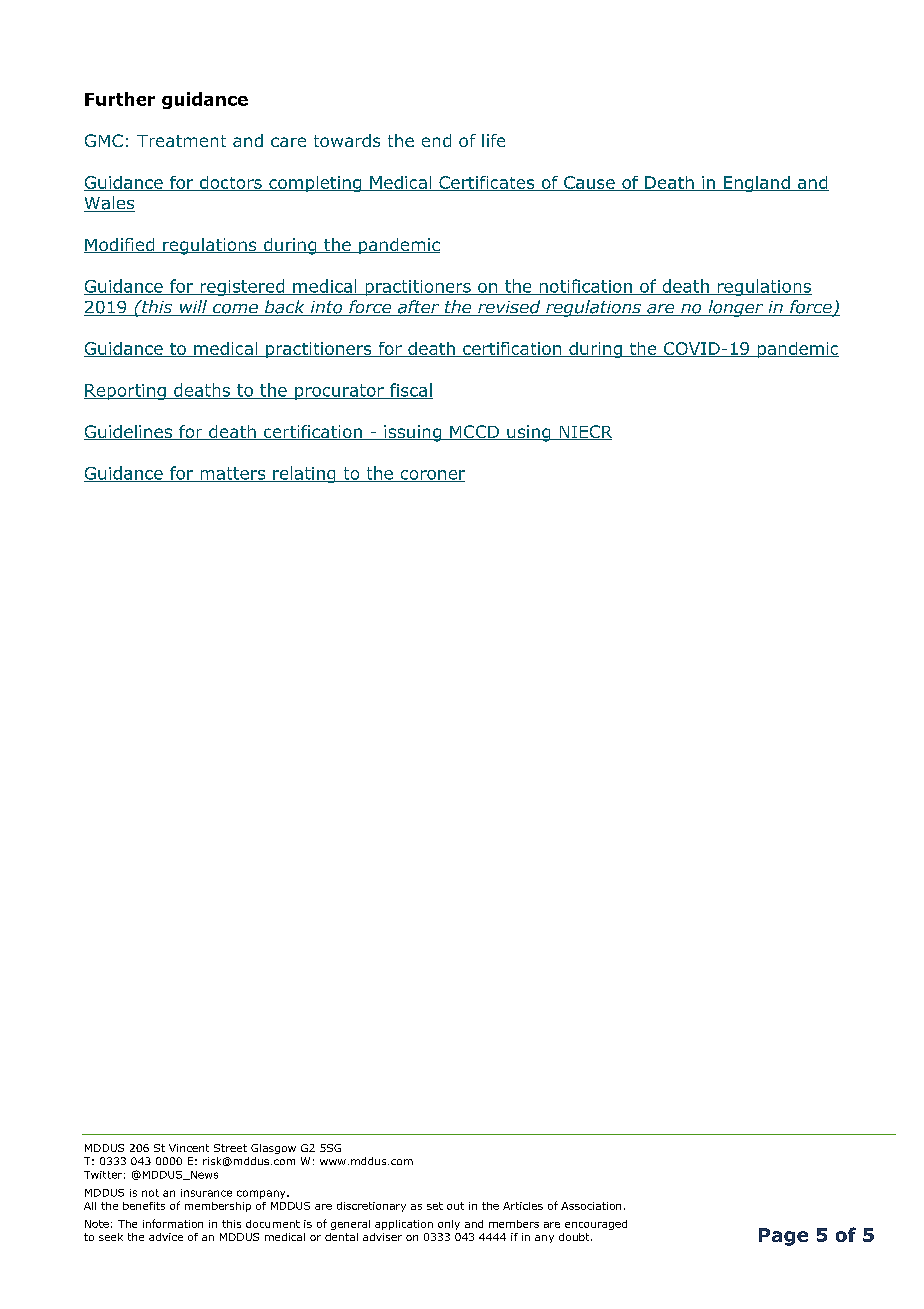 The width and height of the document is (924, 1309). I want to click on set, so click(435, 1206).
